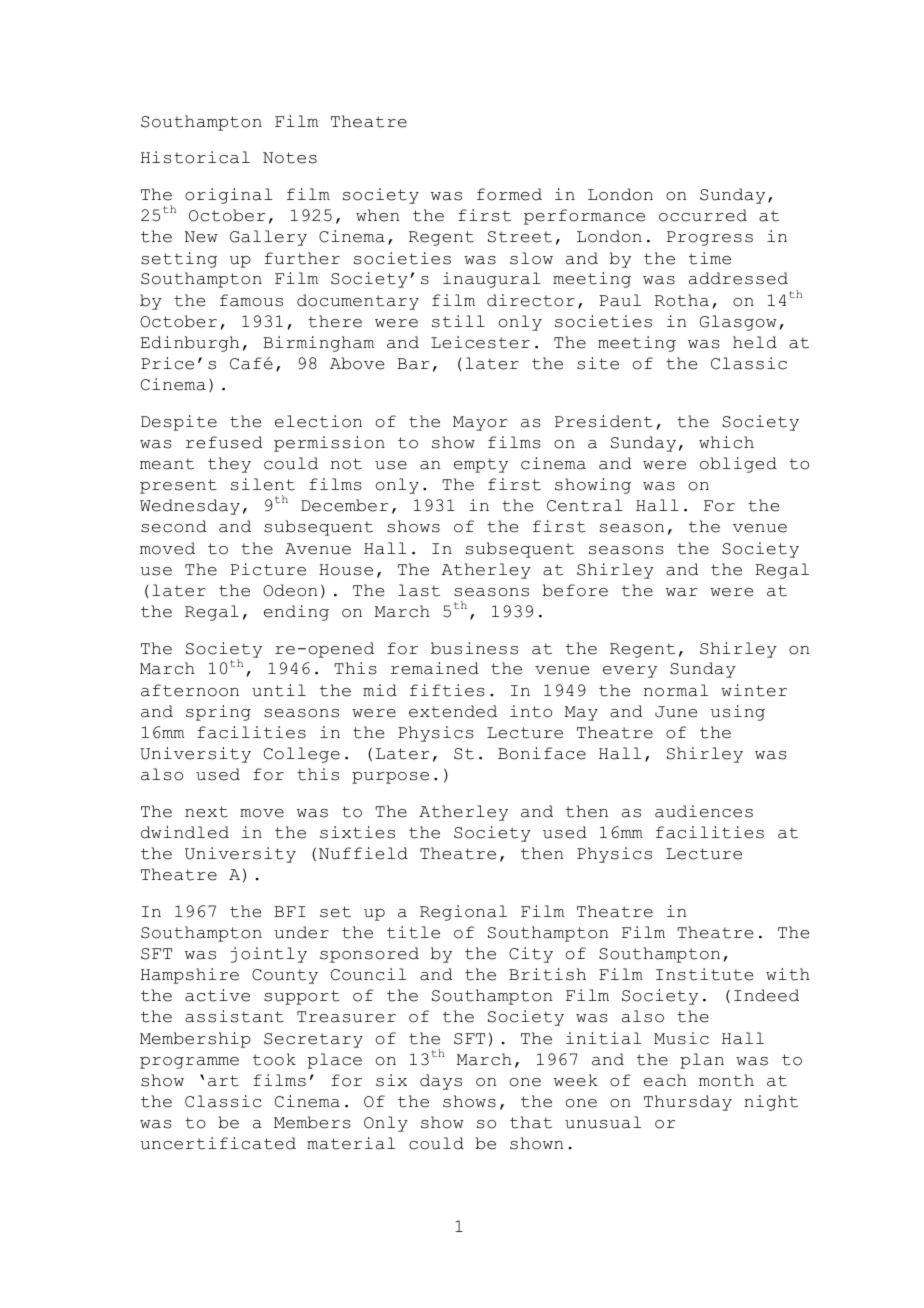 The image size is (924, 1308). What do you see at coordinates (228, 196) in the document?
I see `original` at bounding box center [228, 196].
